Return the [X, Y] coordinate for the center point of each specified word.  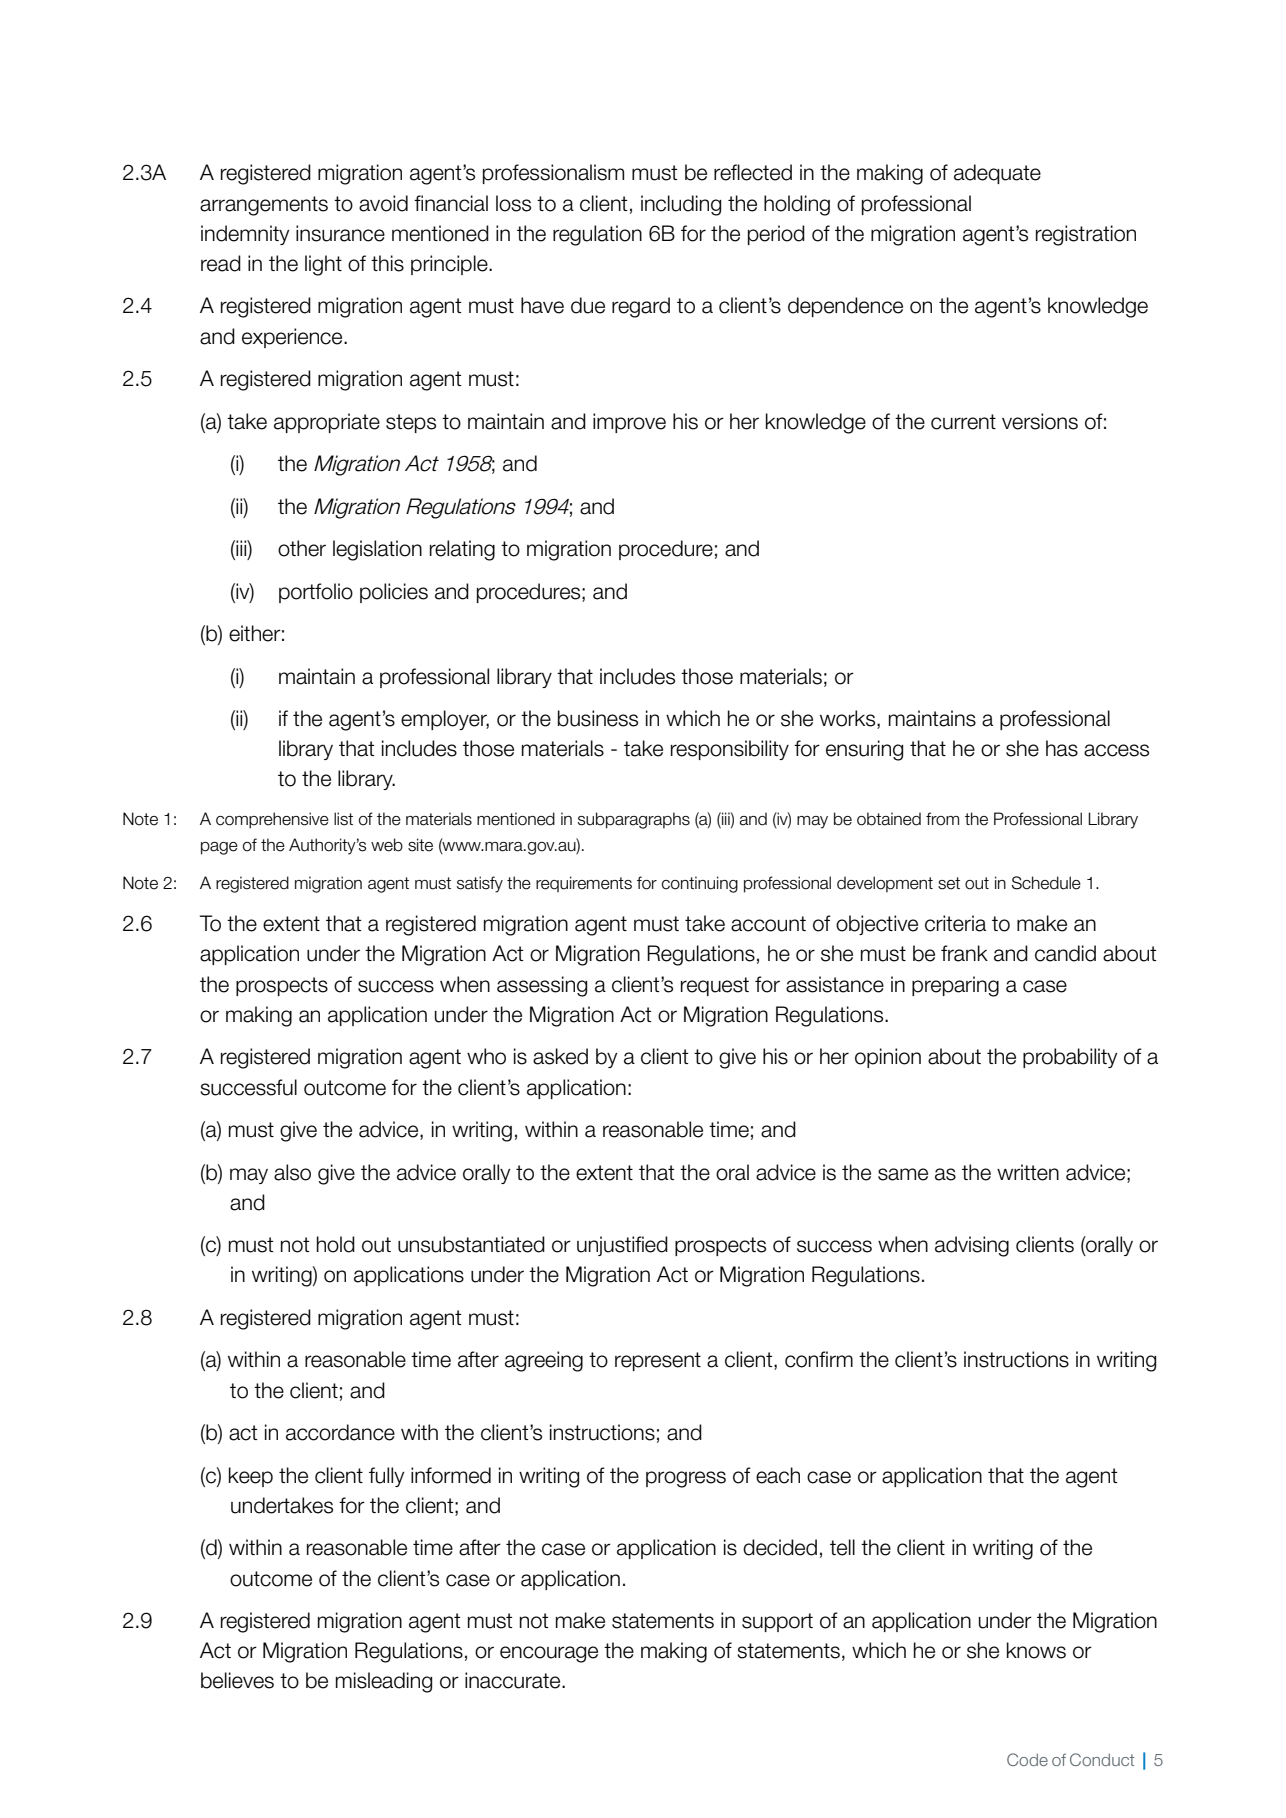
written [1028, 1172]
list [343, 819]
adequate [997, 174]
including [681, 205]
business [598, 718]
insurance [340, 233]
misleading [384, 1682]
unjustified [622, 1246]
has [1062, 748]
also [292, 1172]
